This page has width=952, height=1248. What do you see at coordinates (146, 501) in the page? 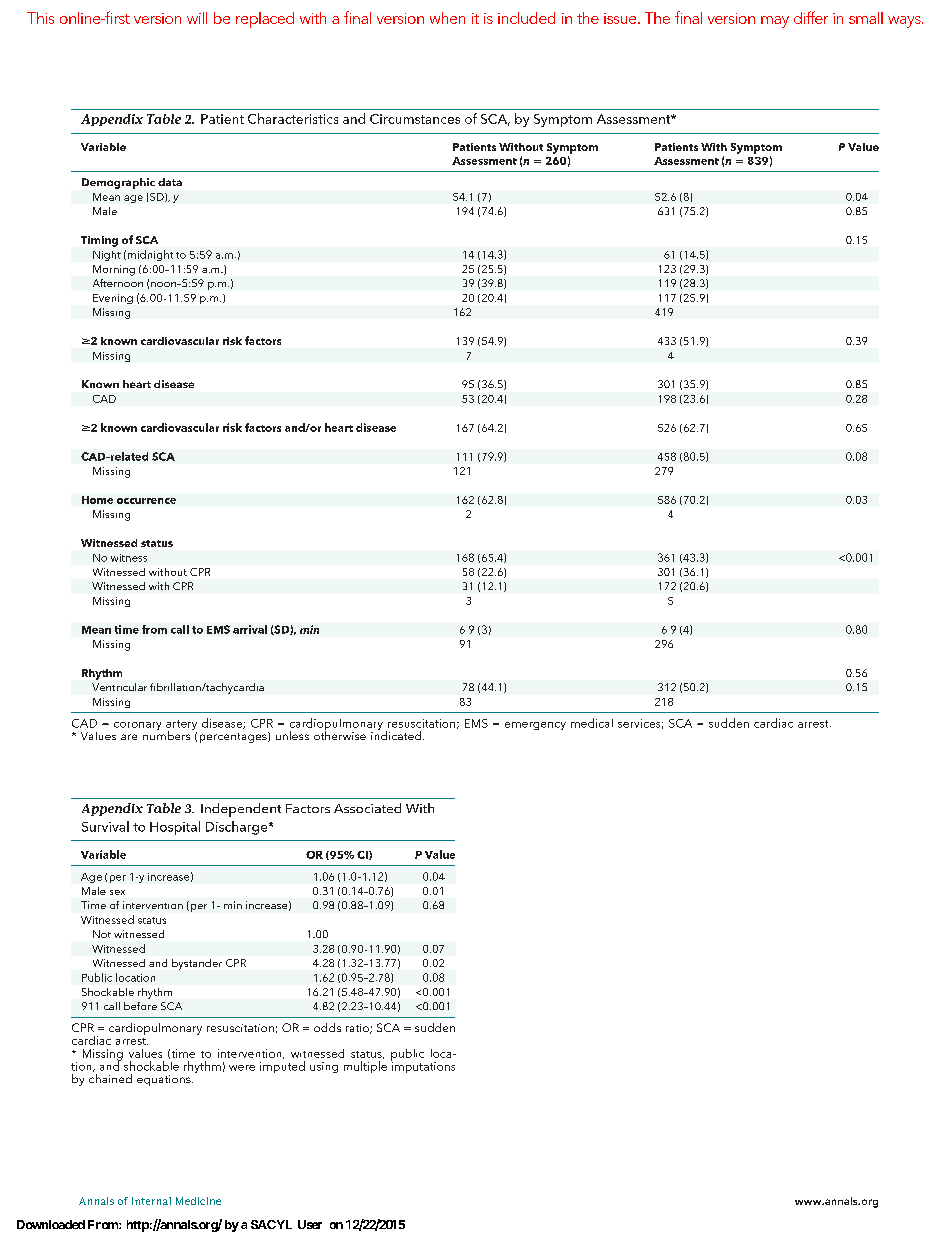
I see `occurrence` at bounding box center [146, 501].
